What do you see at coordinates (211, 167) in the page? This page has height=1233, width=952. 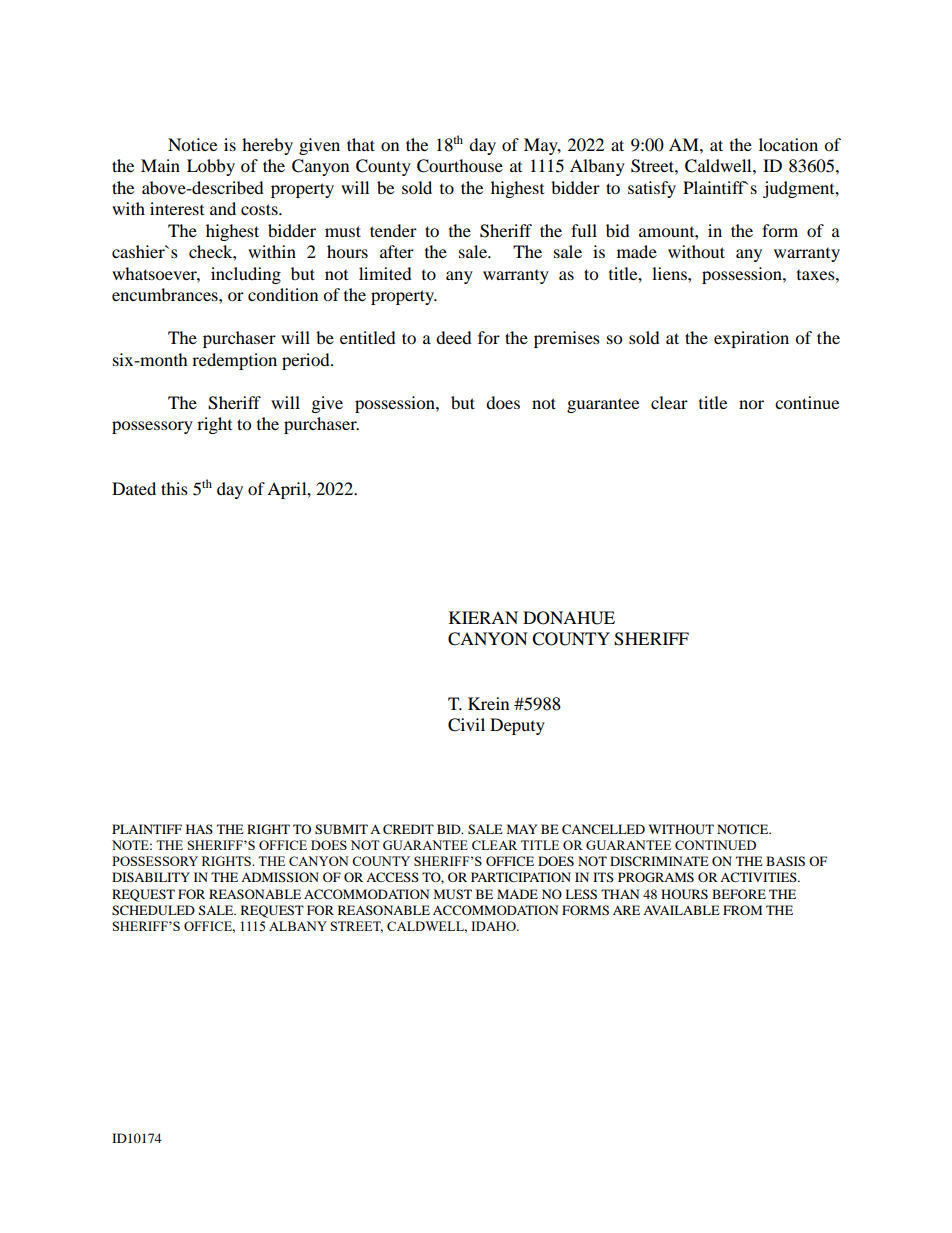 I see `Lobby` at bounding box center [211, 167].
